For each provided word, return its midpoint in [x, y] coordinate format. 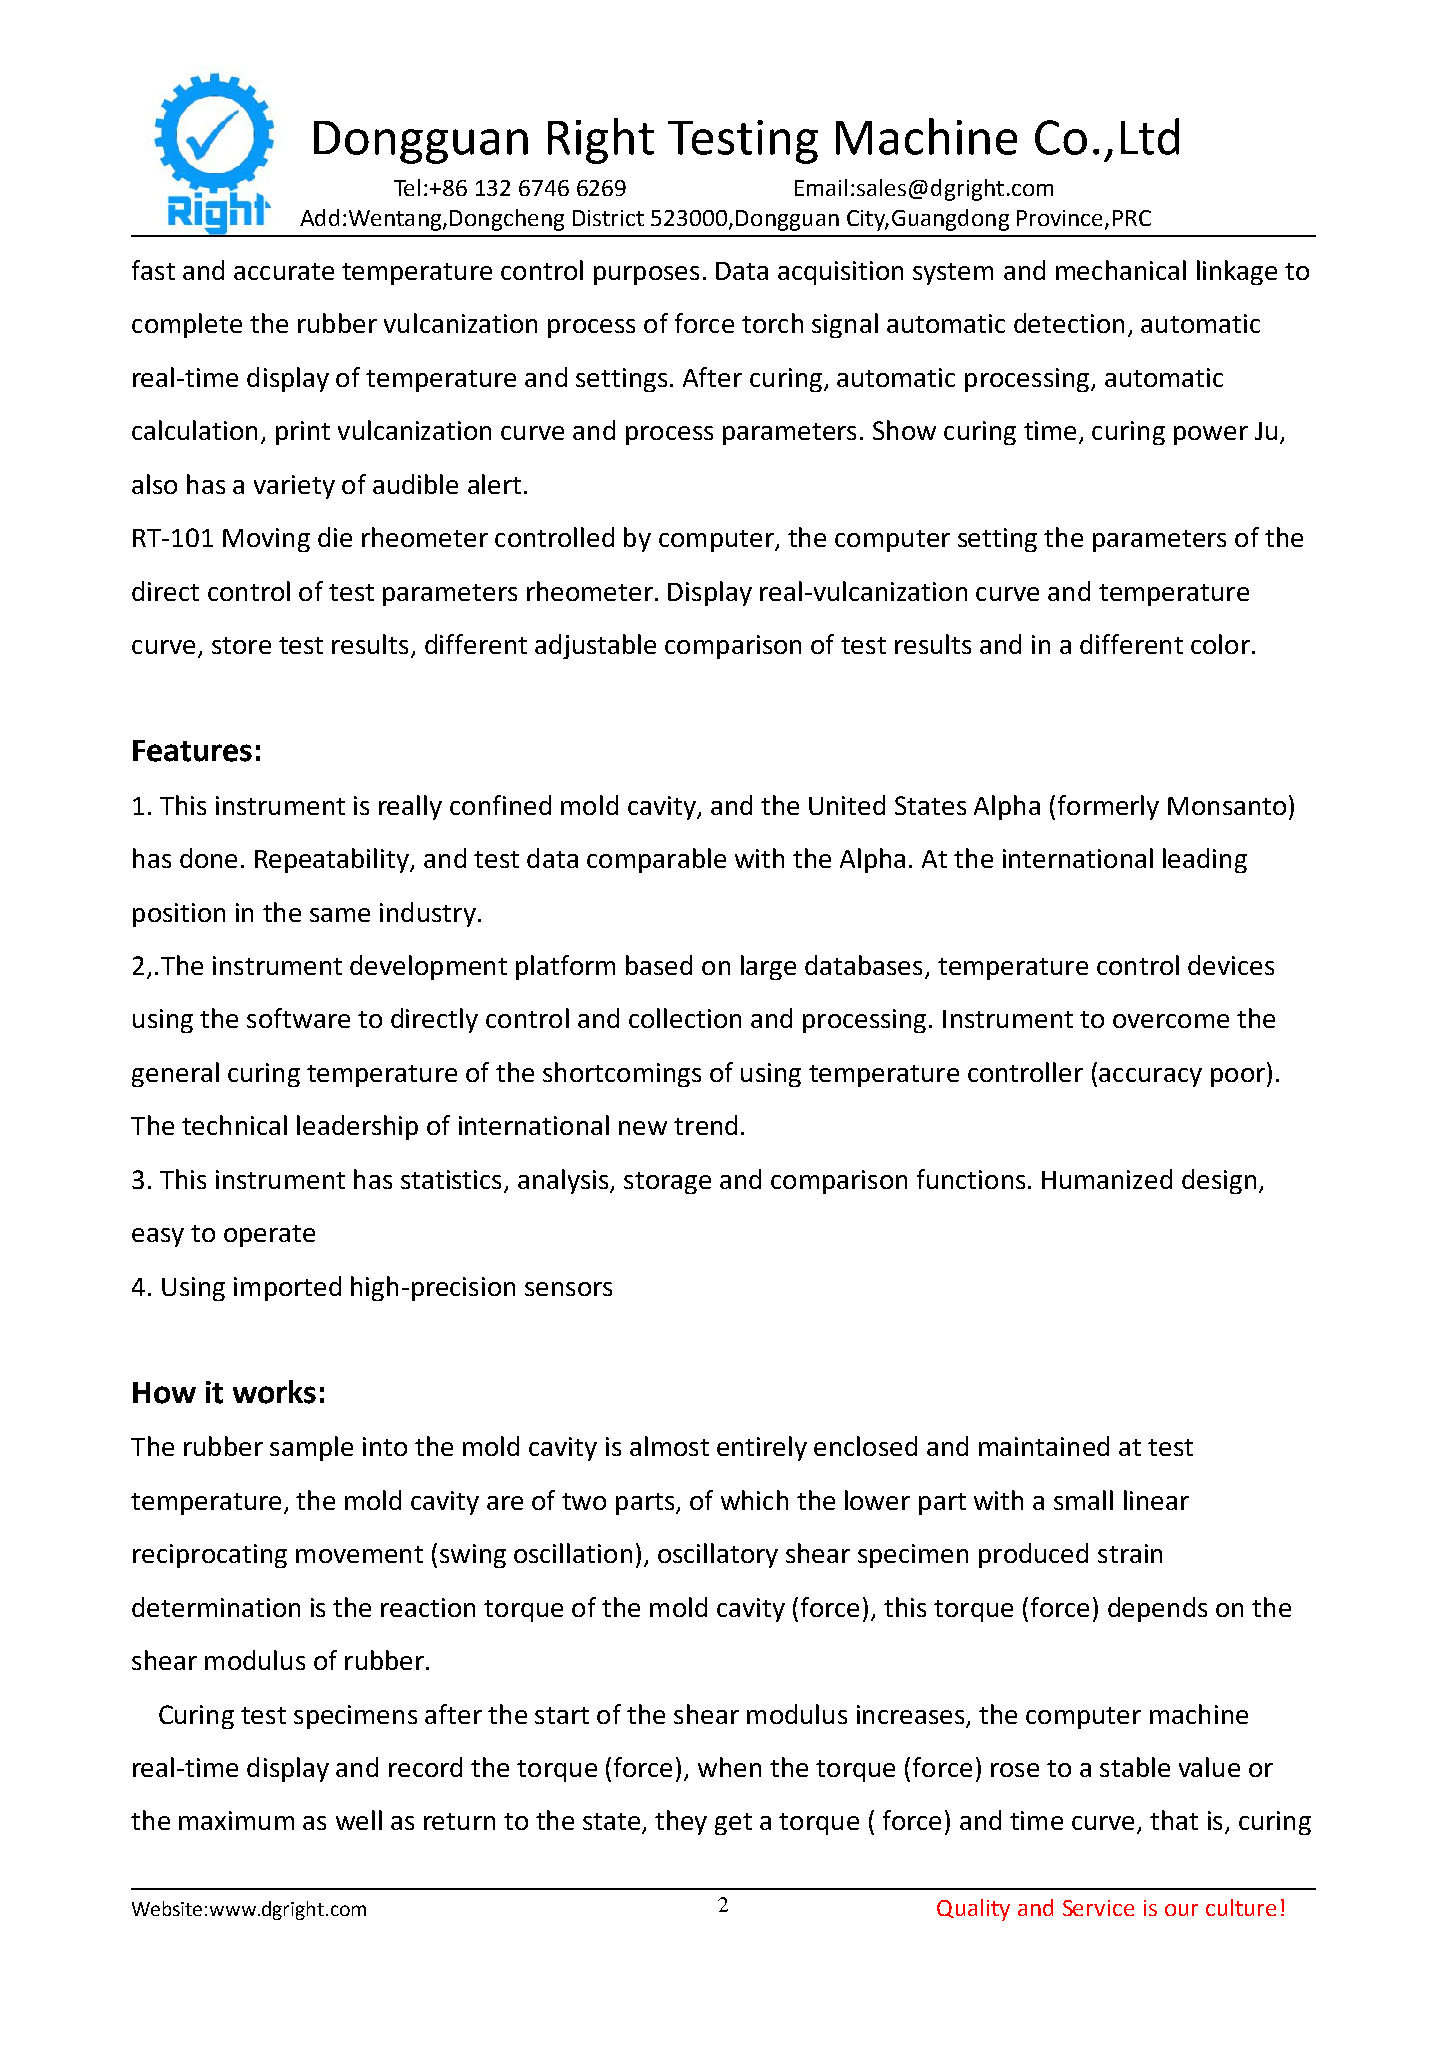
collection [685, 1018]
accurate [284, 271]
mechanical [1121, 270]
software [298, 1018]
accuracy [1150, 1077]
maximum [236, 1820]
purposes [646, 275]
